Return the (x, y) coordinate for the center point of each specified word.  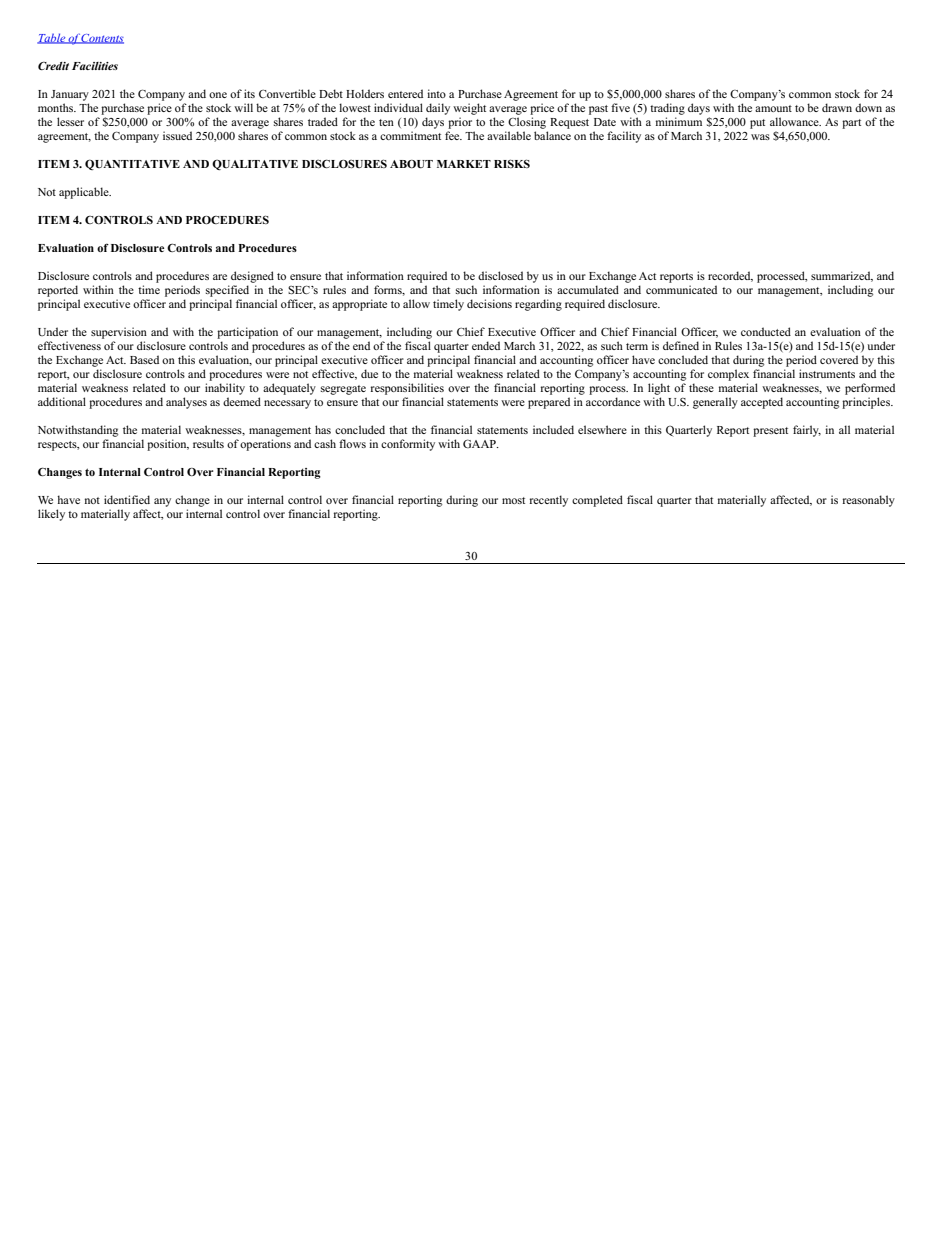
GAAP (480, 443)
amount (773, 108)
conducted (766, 331)
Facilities (95, 66)
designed (252, 277)
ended (486, 345)
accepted (762, 403)
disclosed (500, 275)
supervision (119, 333)
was (760, 137)
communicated (681, 289)
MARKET (464, 164)
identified (127, 499)
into (436, 93)
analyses (186, 403)
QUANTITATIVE (132, 164)
